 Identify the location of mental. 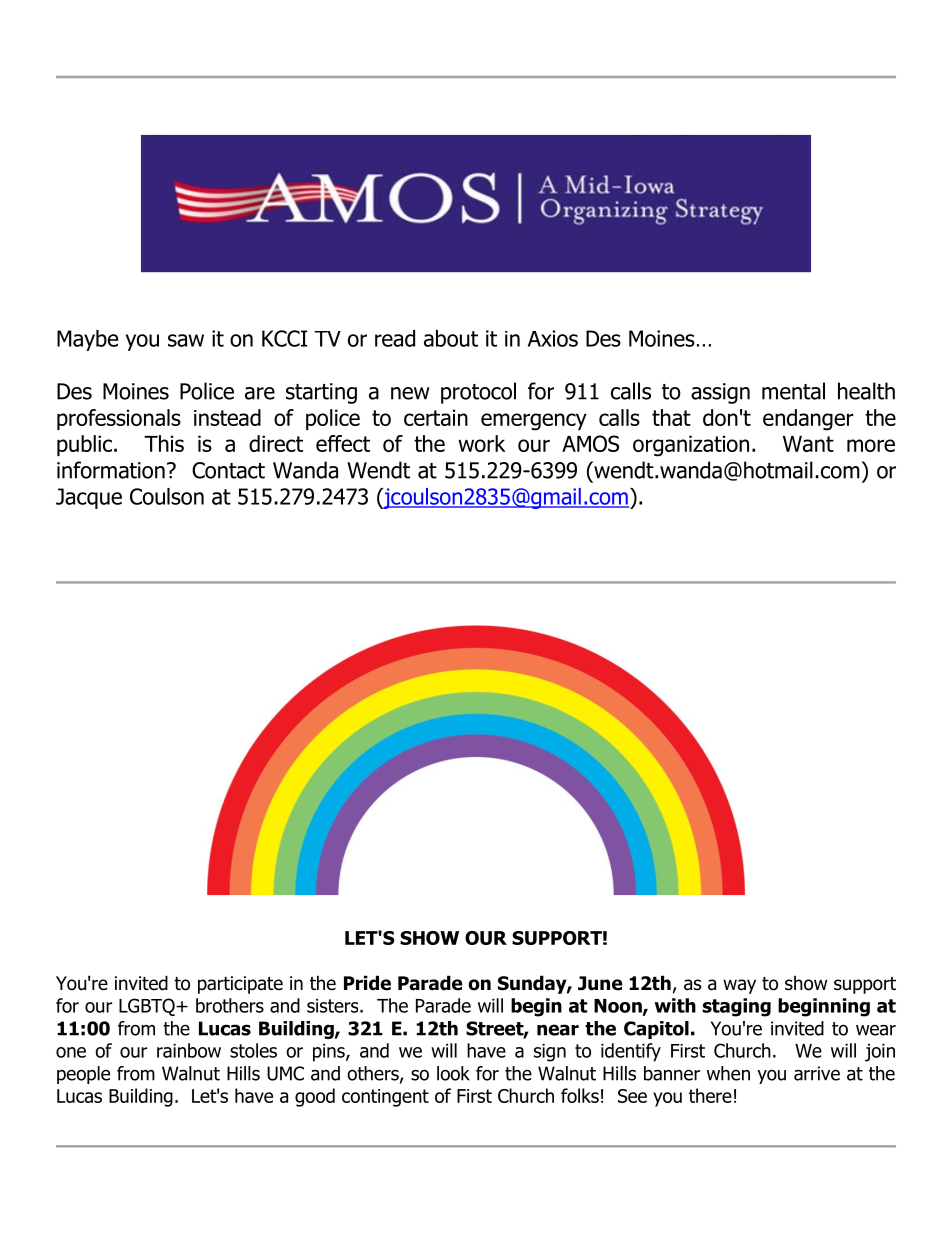
(793, 391).
